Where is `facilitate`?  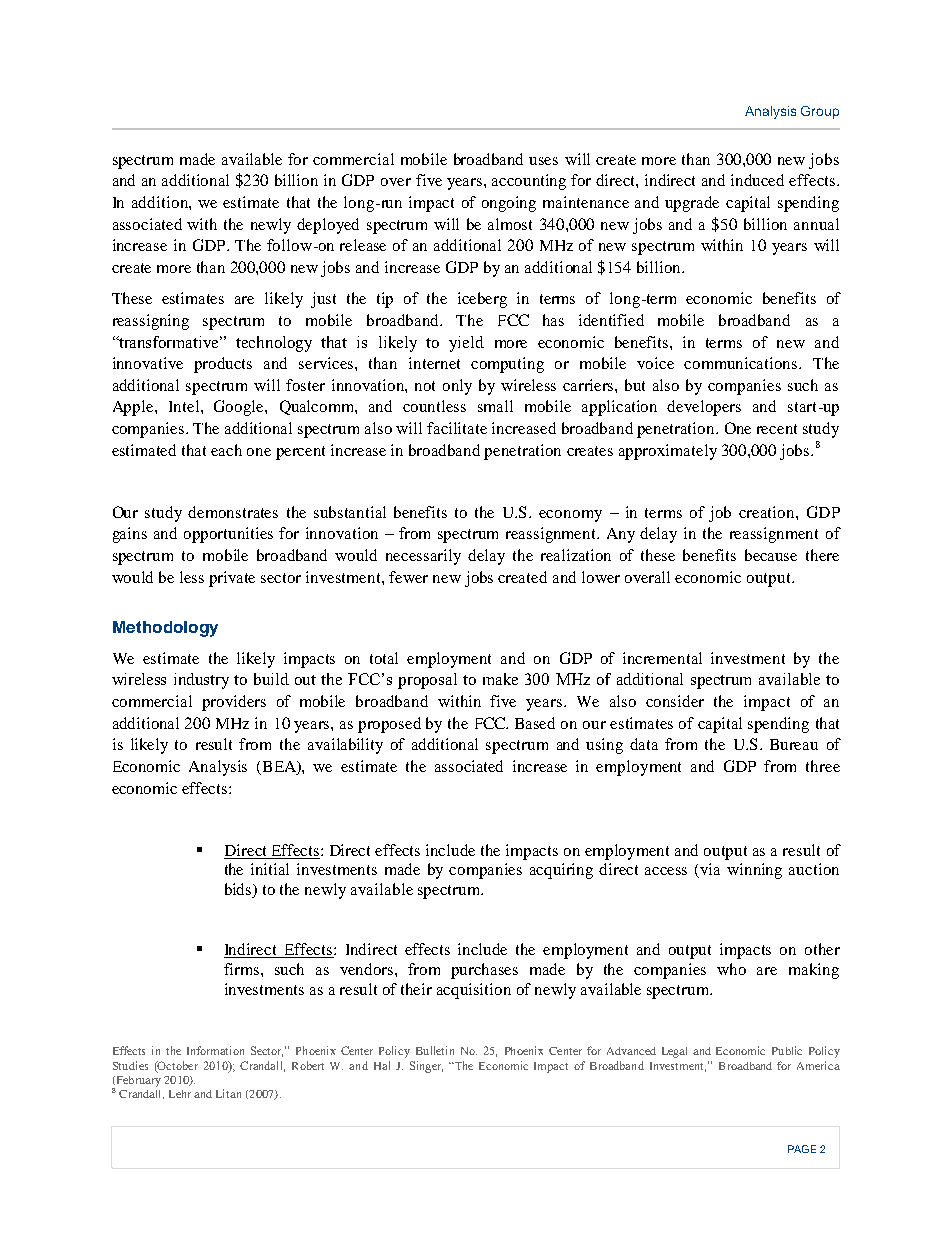 facilitate is located at coordinates (457, 428).
